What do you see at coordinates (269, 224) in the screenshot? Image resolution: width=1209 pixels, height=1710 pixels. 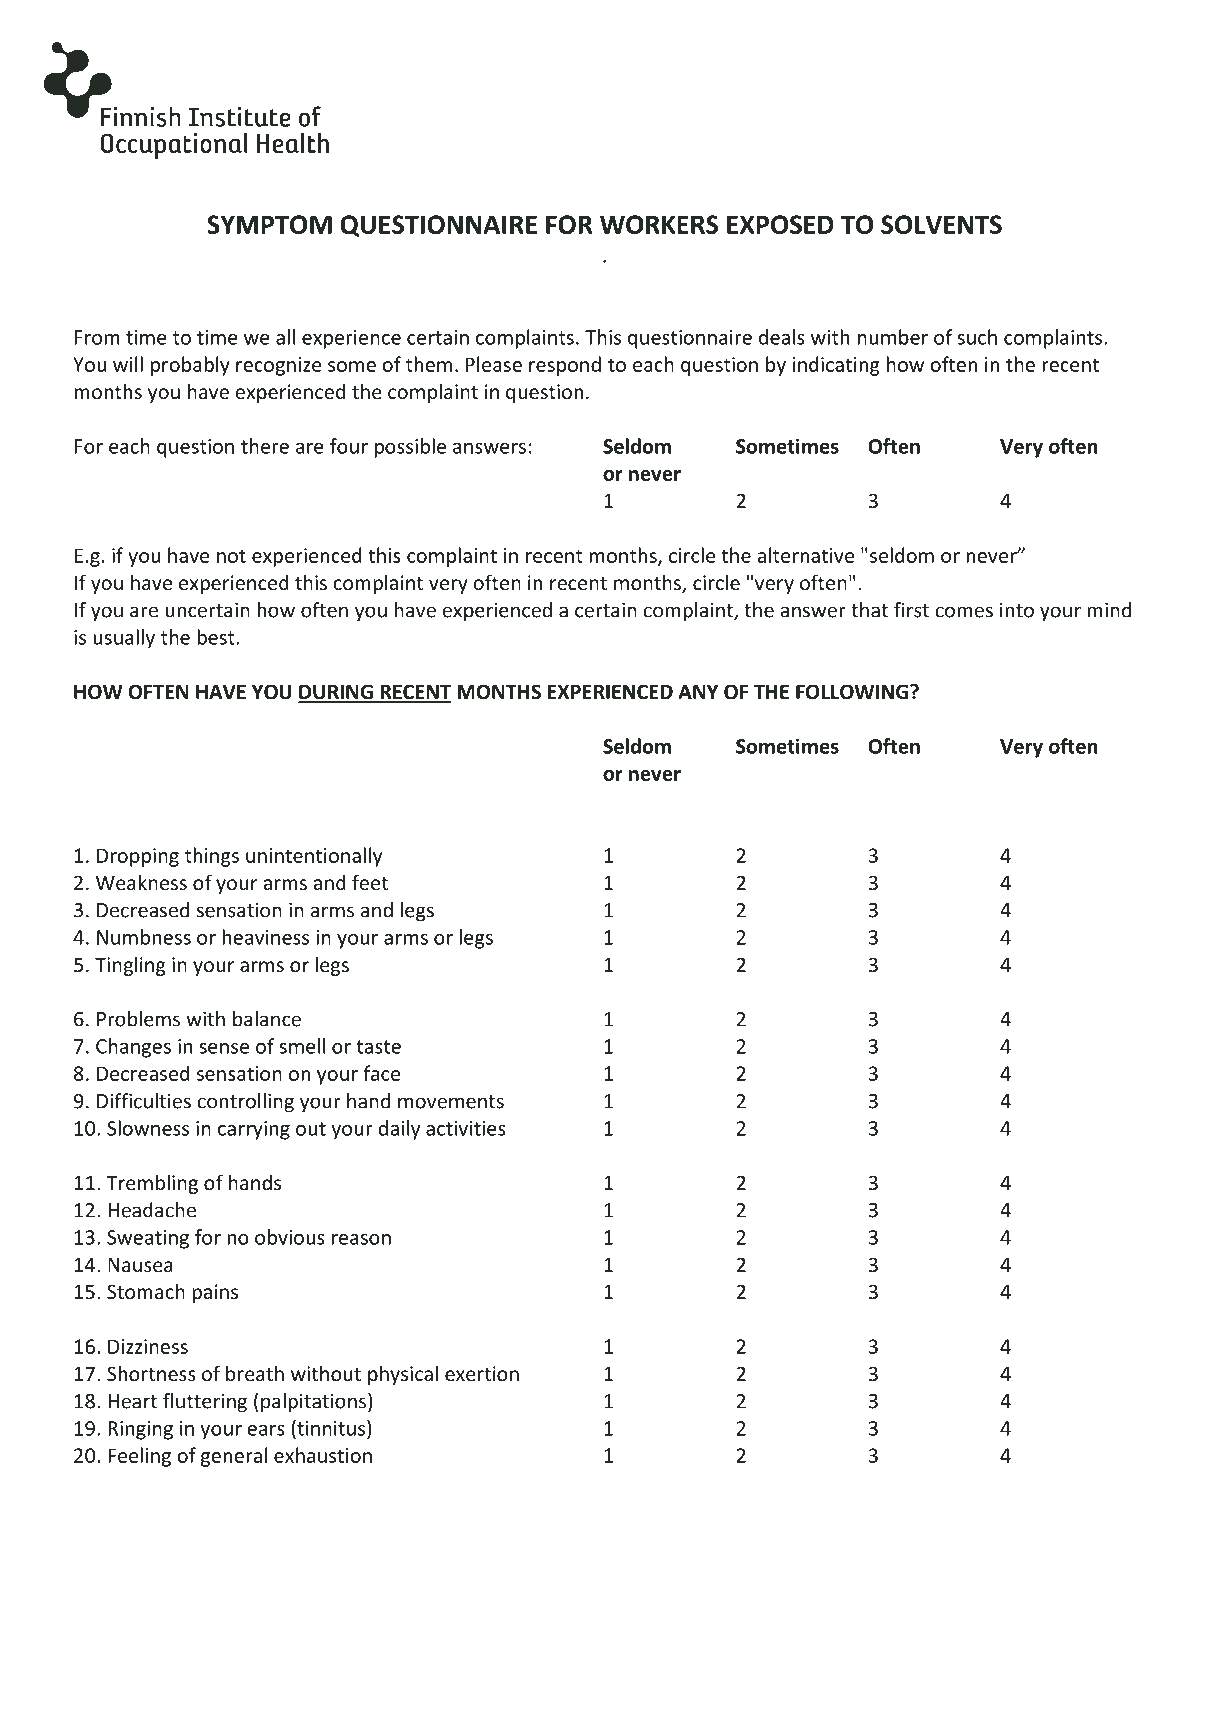 I see `SYMPTOM` at bounding box center [269, 224].
